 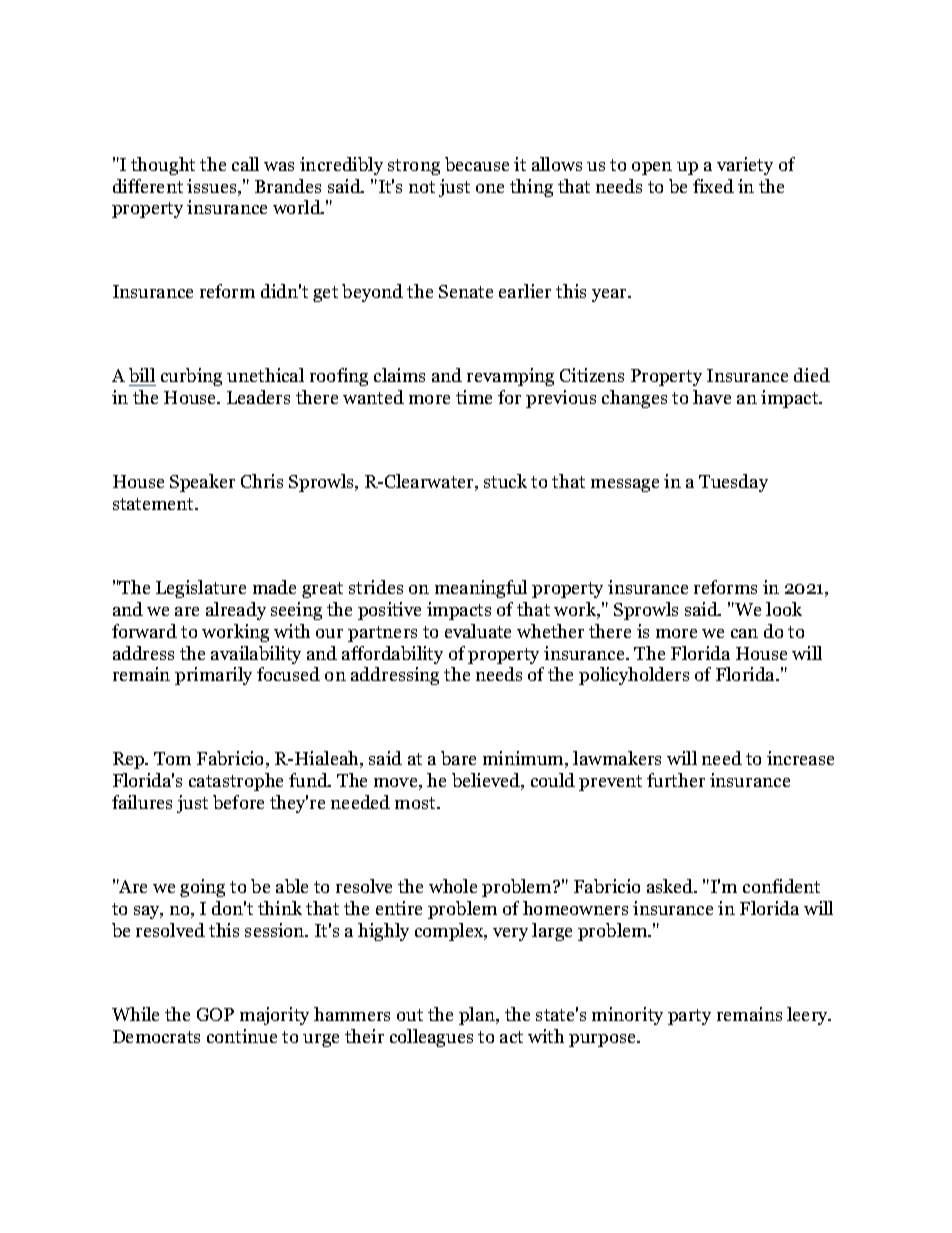 What do you see at coordinates (490, 188) in the screenshot?
I see `one` at bounding box center [490, 188].
